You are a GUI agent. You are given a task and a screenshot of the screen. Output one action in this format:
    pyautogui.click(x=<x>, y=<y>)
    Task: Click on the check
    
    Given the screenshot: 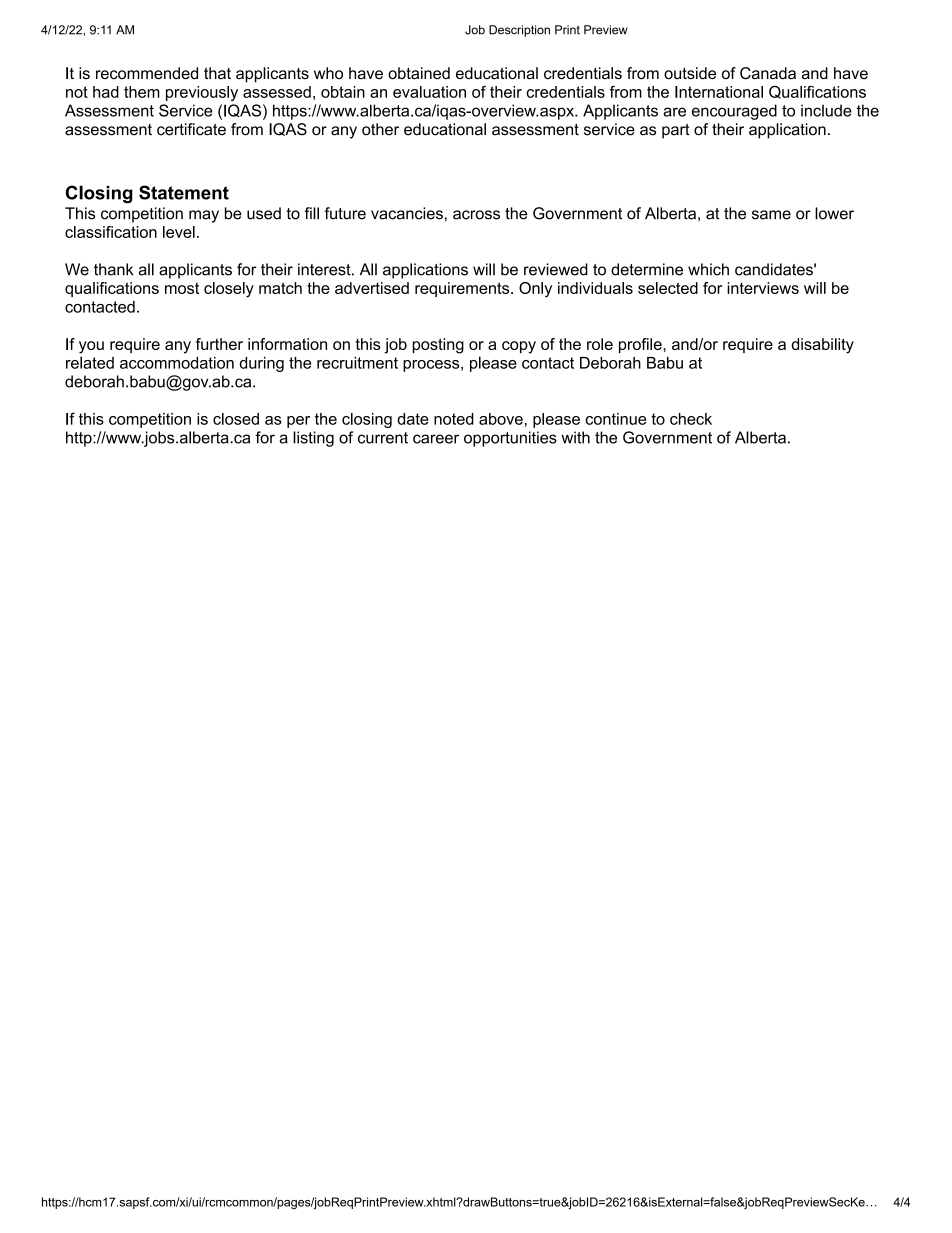 What is the action you would take?
    pyautogui.click(x=691, y=419)
